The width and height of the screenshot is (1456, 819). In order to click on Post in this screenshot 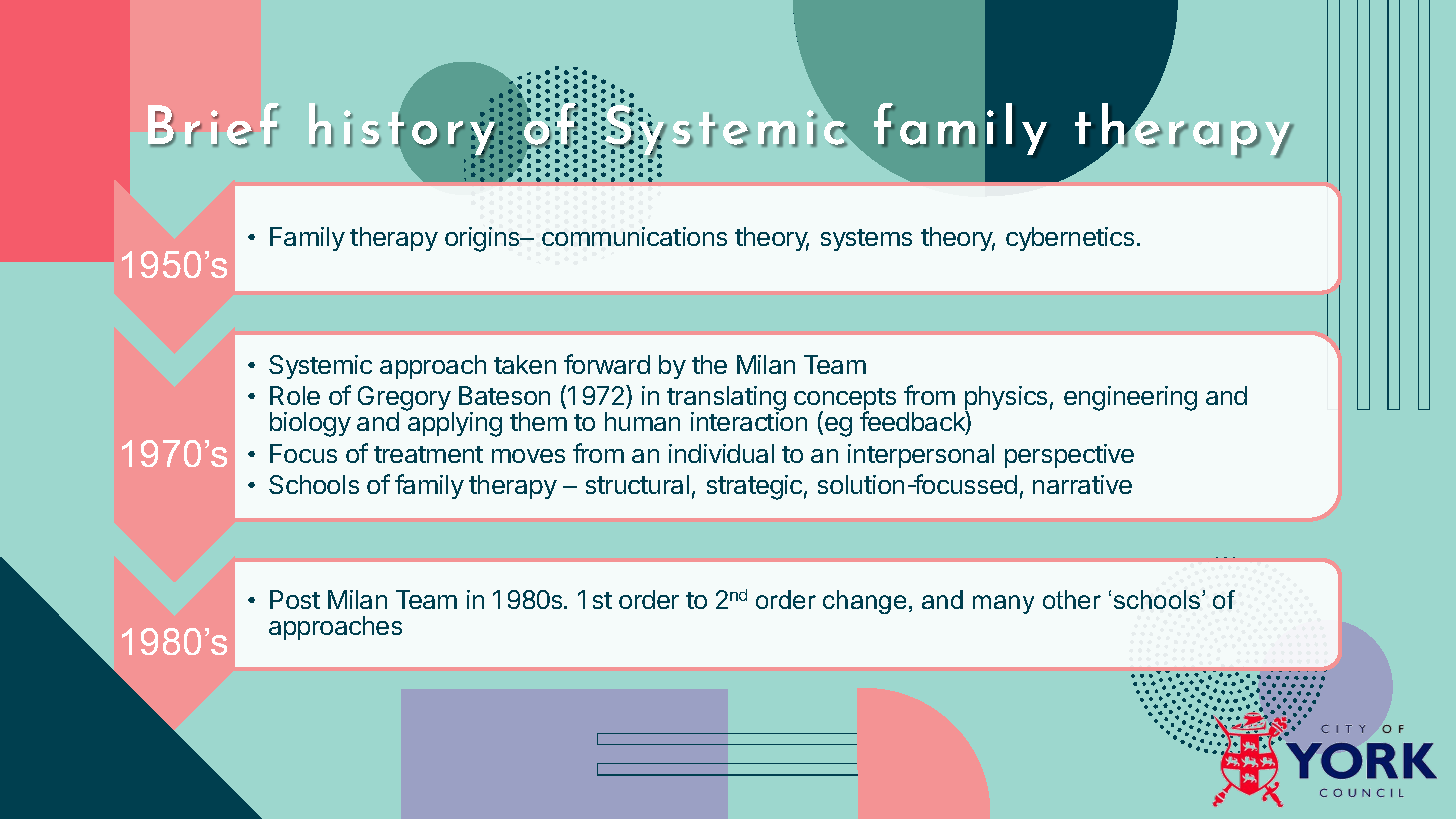, I will do `click(295, 599)`.
